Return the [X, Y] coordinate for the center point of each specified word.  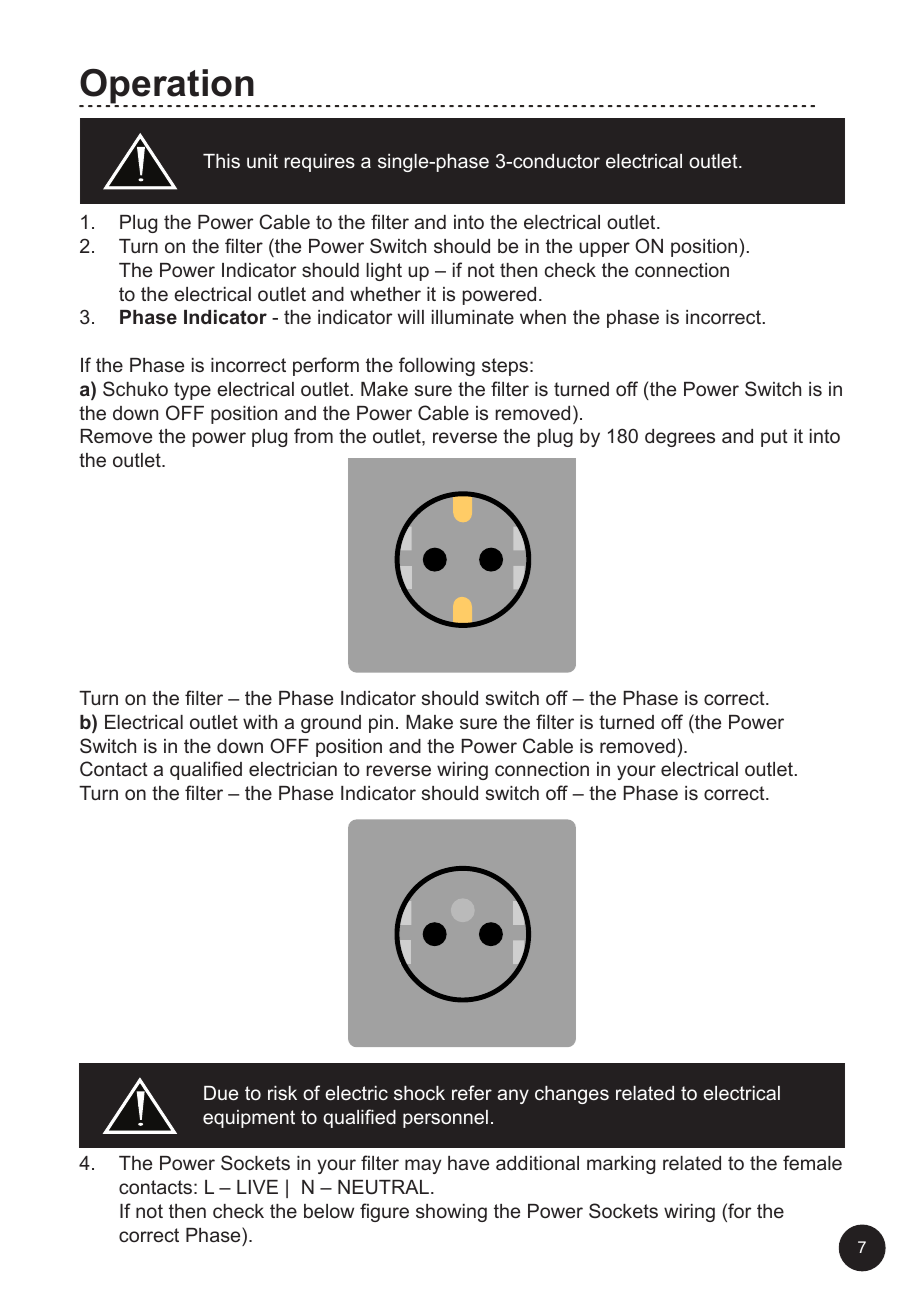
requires [319, 163]
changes [572, 1095]
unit [262, 161]
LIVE [257, 1187]
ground [331, 724]
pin [381, 724]
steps [505, 367]
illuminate [473, 317]
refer [472, 1092]
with [260, 722]
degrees [680, 438]
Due [221, 1093]
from [313, 435]
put [774, 438]
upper [604, 249]
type [192, 391]
